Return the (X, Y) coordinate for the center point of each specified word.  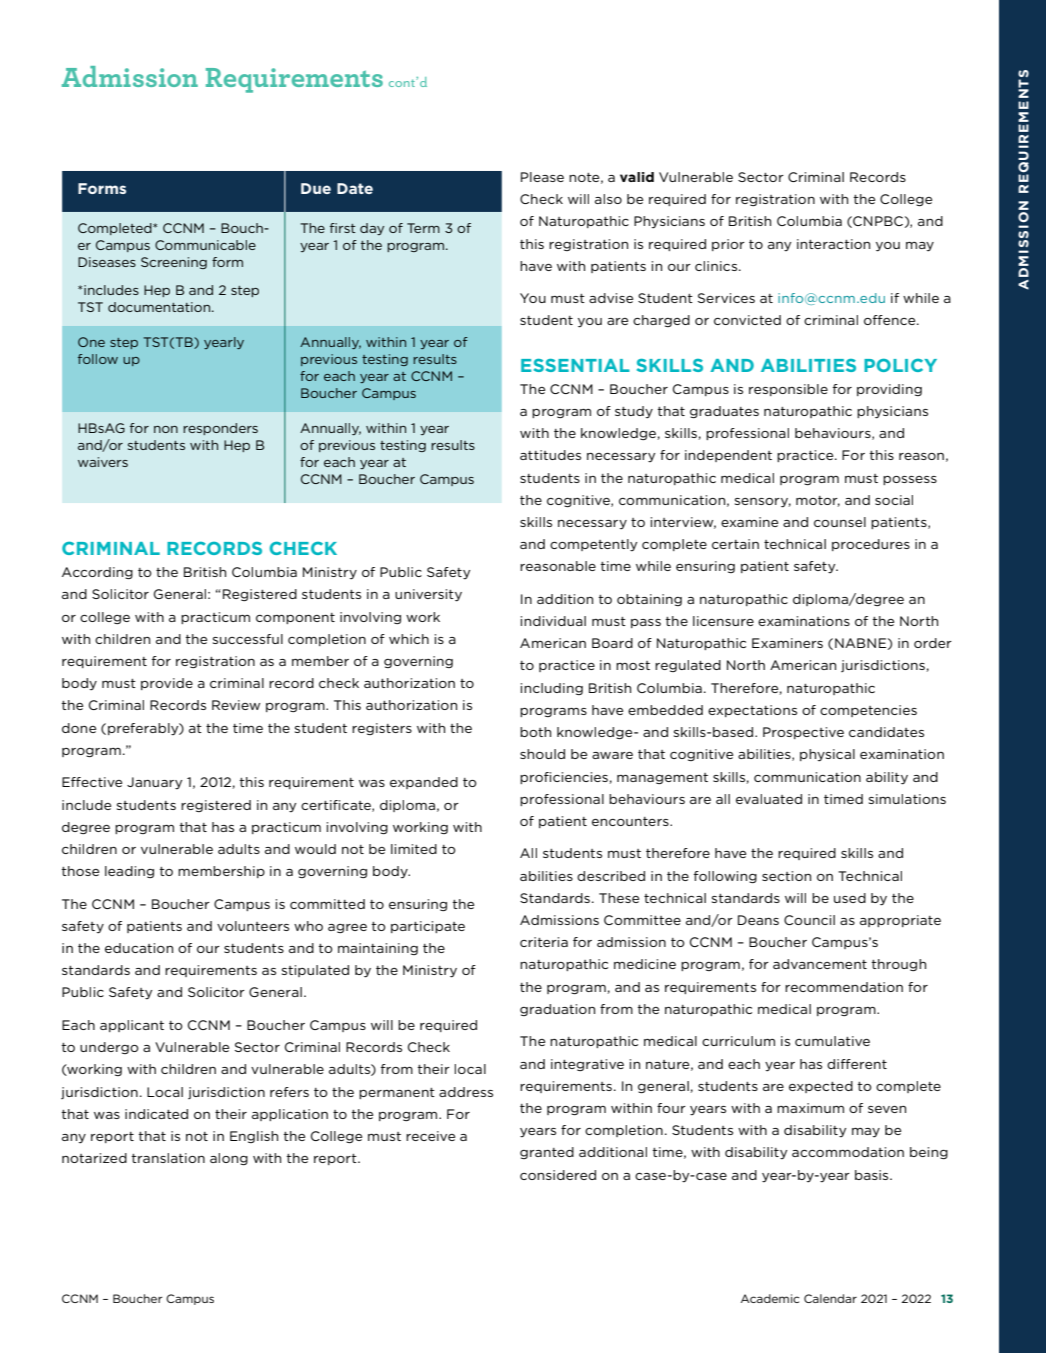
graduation (557, 1010)
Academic (770, 1298)
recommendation (844, 987)
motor (818, 501)
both (535, 732)
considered (558, 1175)
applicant (132, 1026)
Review (236, 705)
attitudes (550, 455)
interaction (833, 244)
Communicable (205, 245)
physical (827, 755)
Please (542, 177)
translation (168, 1158)
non (166, 429)
